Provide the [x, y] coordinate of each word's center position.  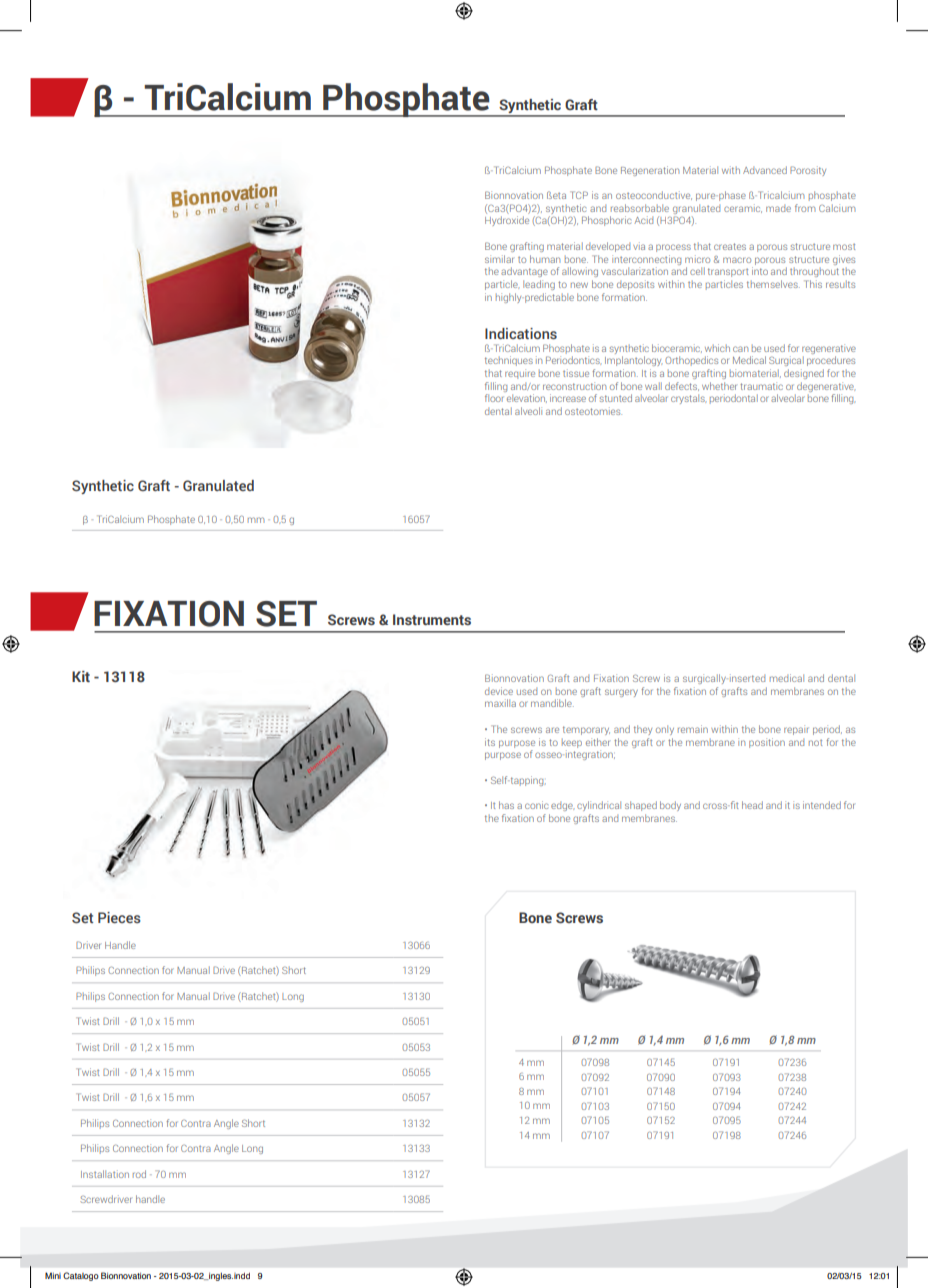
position [767, 743]
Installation [105, 1174]
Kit [81, 676]
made [778, 208]
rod [139, 1174]
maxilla [500, 703]
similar [499, 259]
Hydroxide [507, 221]
